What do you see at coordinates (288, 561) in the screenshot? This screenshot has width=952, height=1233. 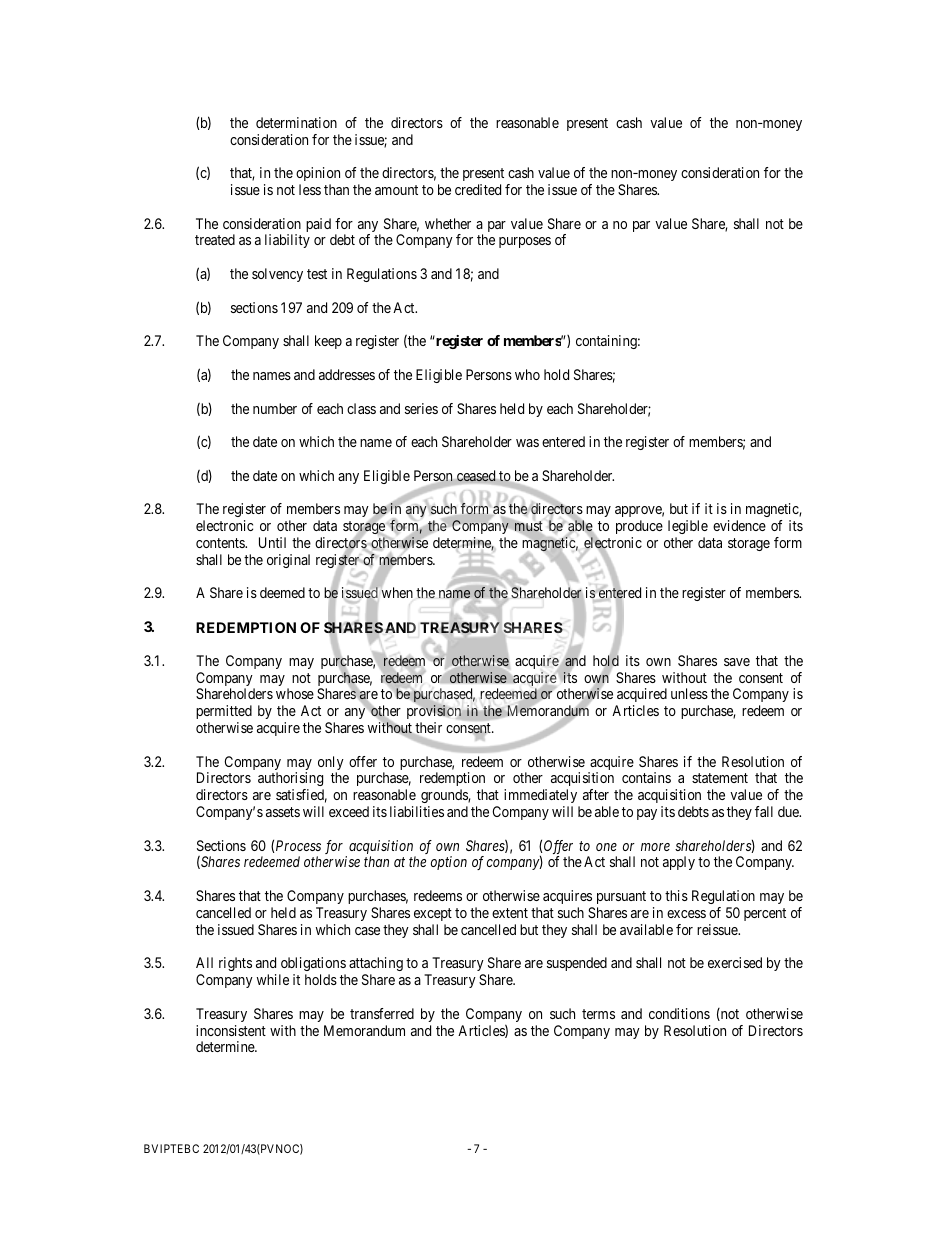 I see `original` at bounding box center [288, 561].
